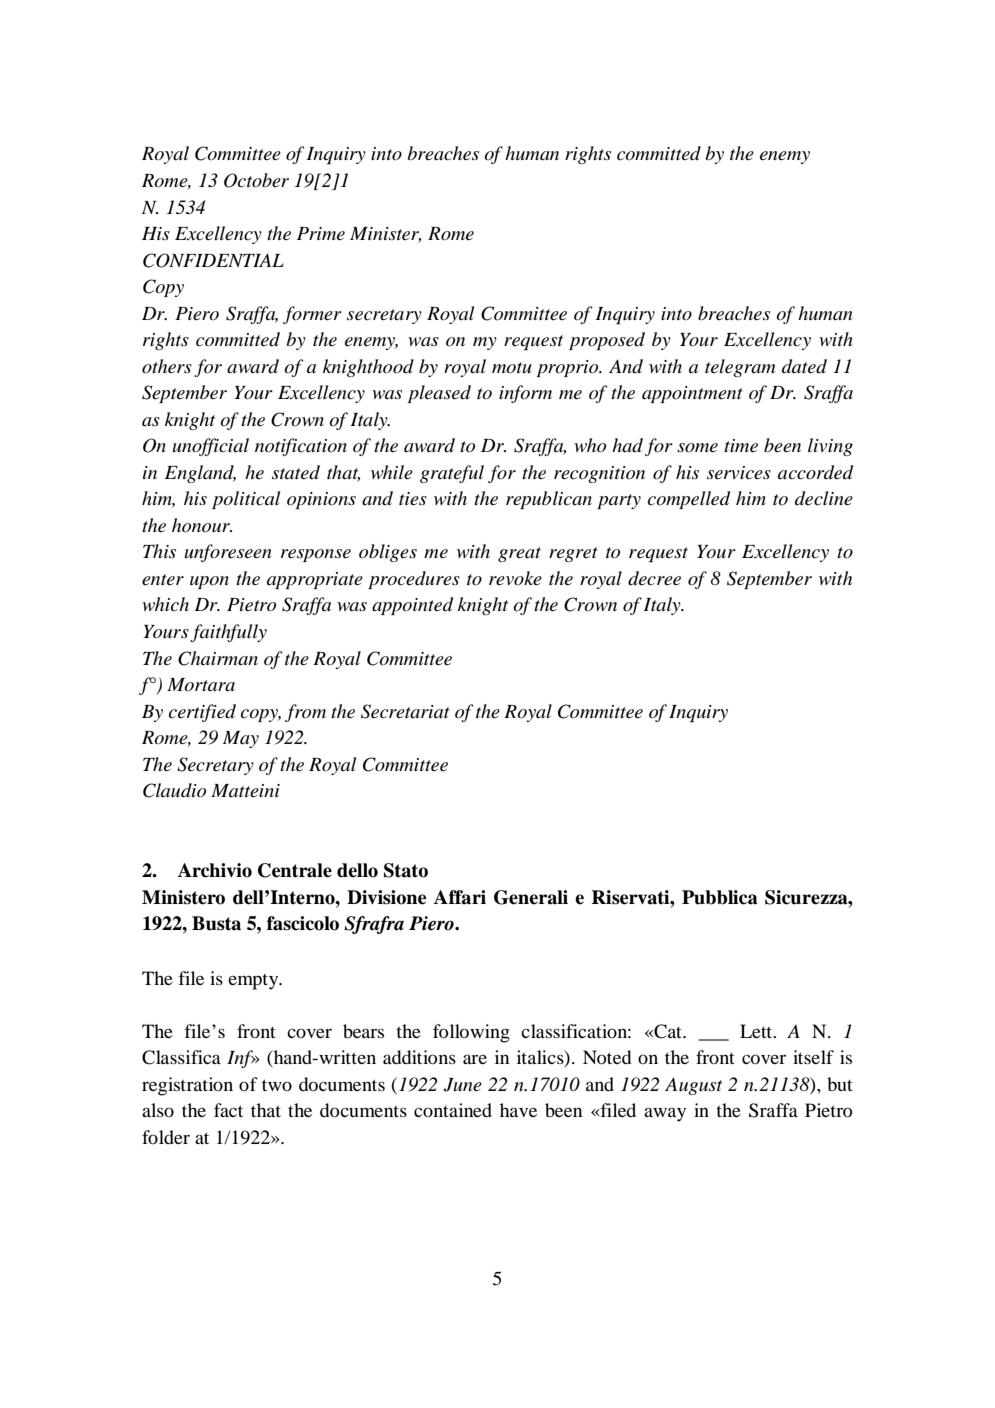 The image size is (995, 1408). I want to click on Prime, so click(321, 234).
